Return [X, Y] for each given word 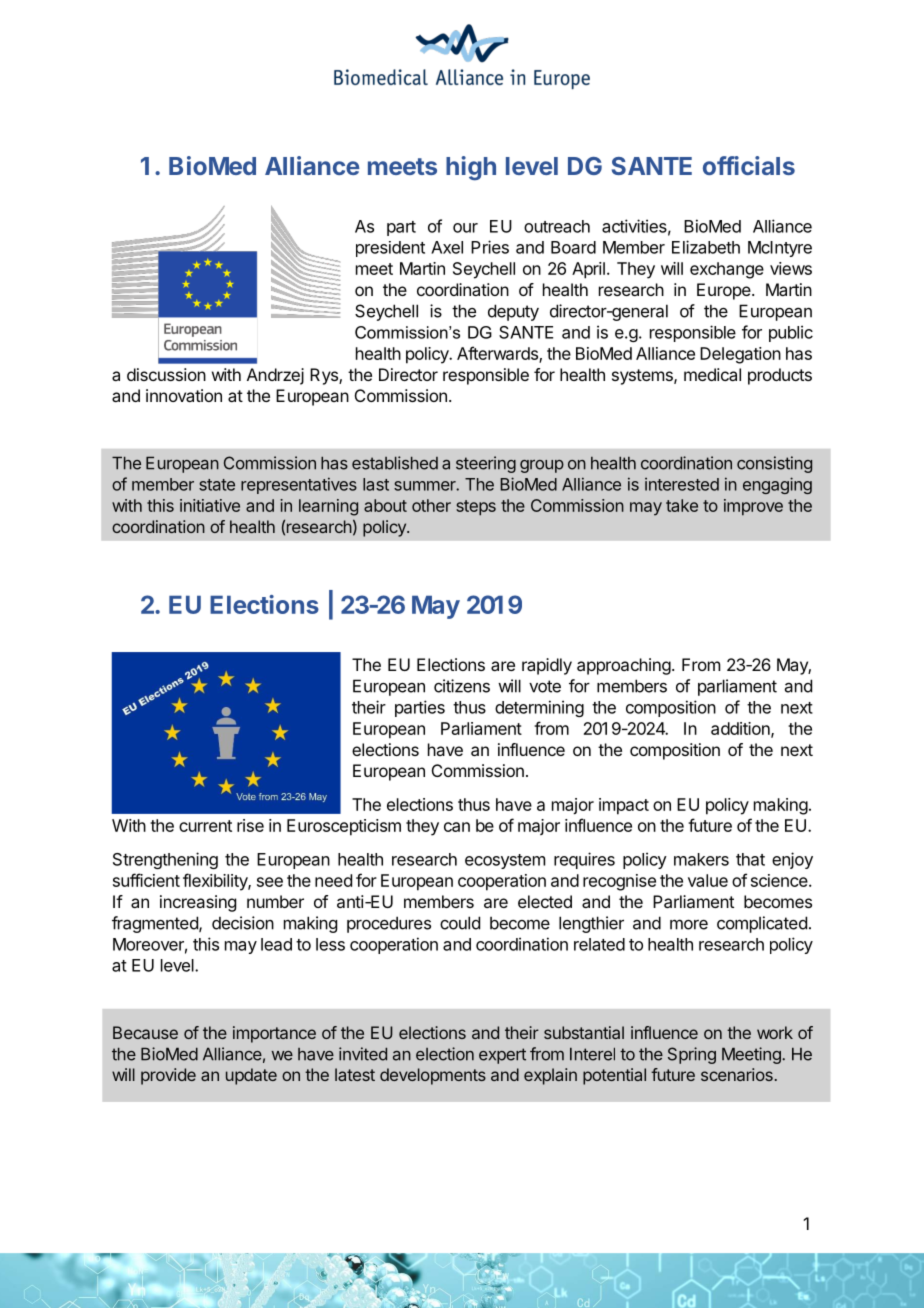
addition [741, 729]
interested [682, 484]
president [390, 249]
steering [486, 464]
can [457, 827]
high [471, 168]
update [251, 1076]
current [205, 826]
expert [502, 1056]
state [217, 485]
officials [749, 165]
